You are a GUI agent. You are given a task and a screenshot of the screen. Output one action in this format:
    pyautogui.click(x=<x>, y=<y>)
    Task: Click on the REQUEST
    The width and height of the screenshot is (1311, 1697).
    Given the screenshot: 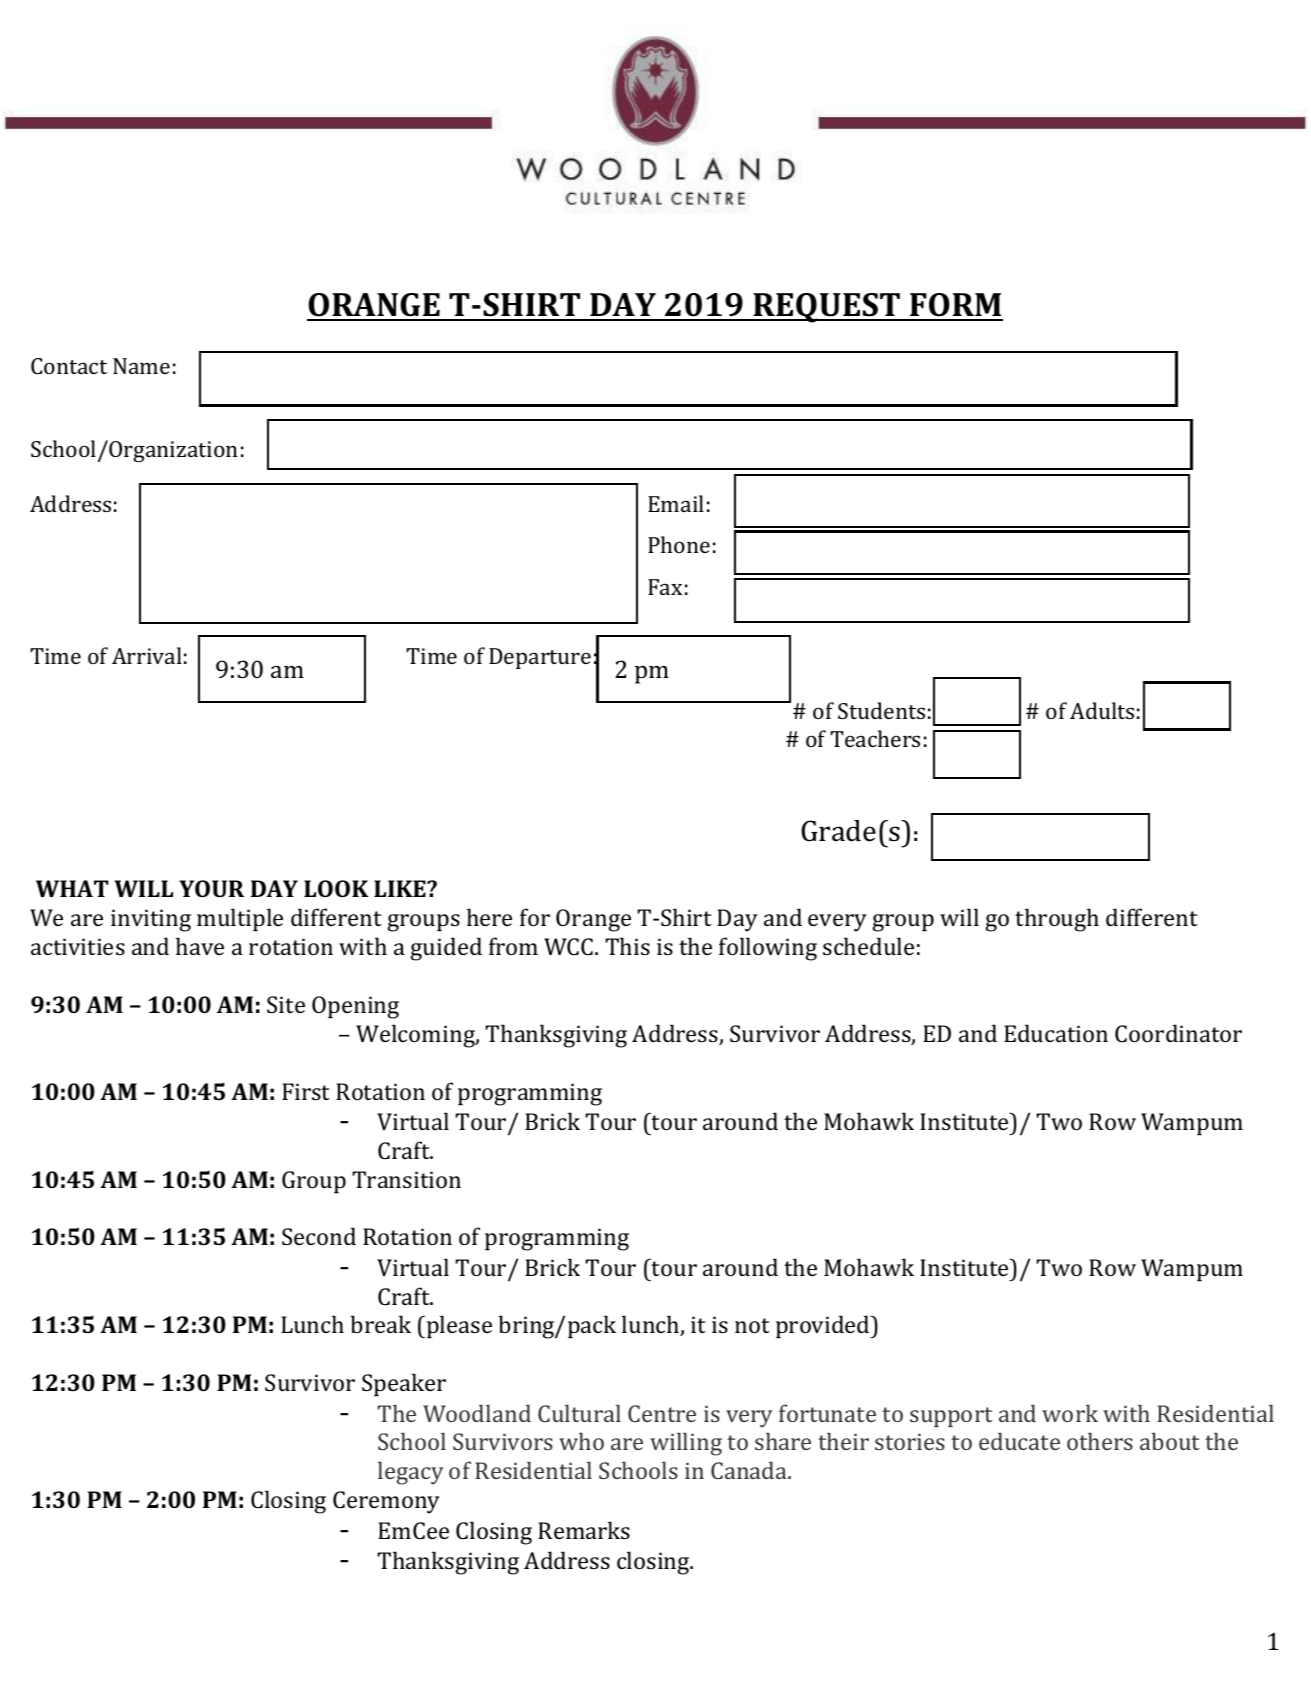 What is the action you would take?
    pyautogui.click(x=826, y=308)
